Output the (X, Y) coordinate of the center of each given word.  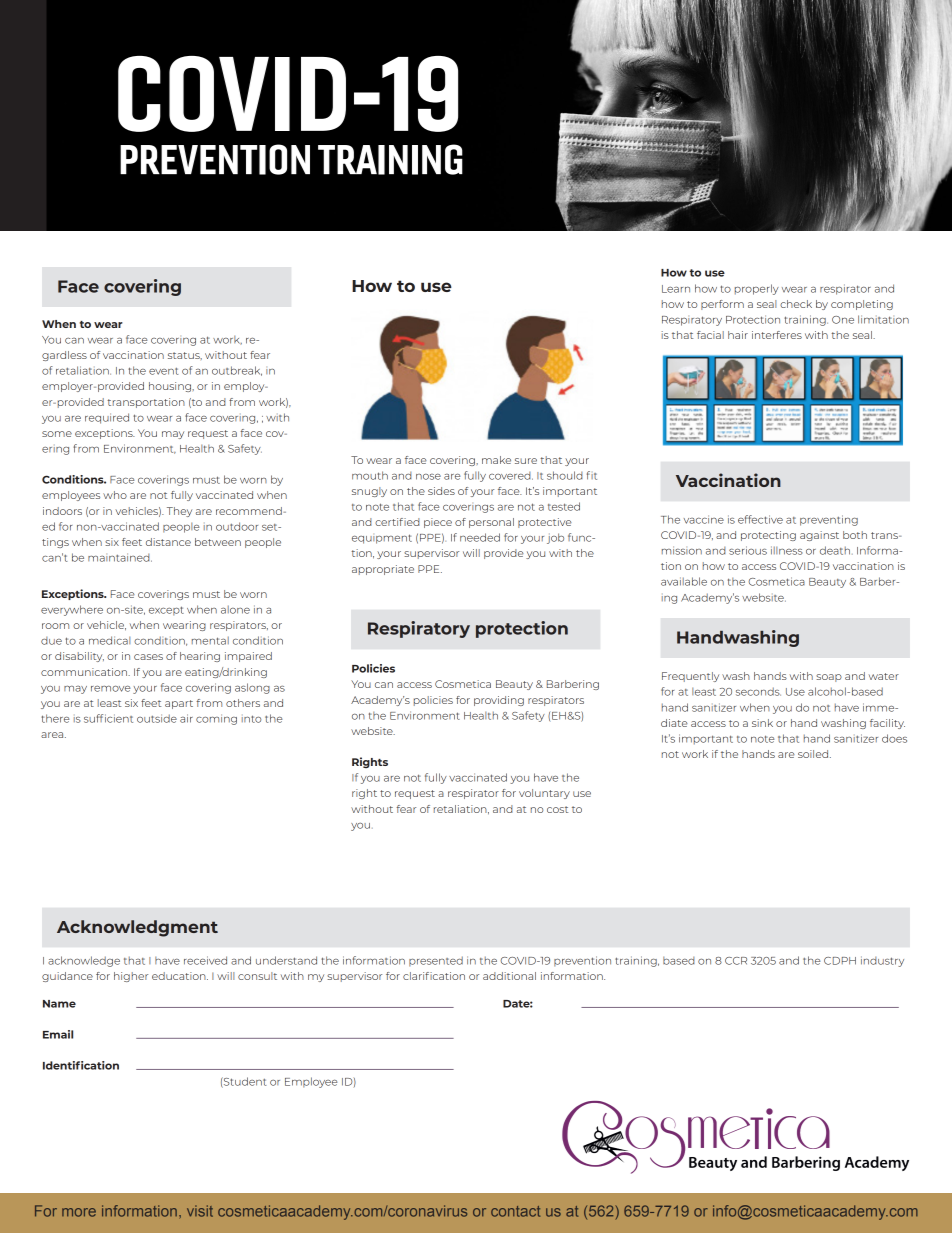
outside (157, 718)
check (796, 304)
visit (200, 1211)
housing (171, 387)
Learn (676, 289)
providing (499, 701)
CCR (736, 961)
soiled (814, 754)
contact (515, 1211)
